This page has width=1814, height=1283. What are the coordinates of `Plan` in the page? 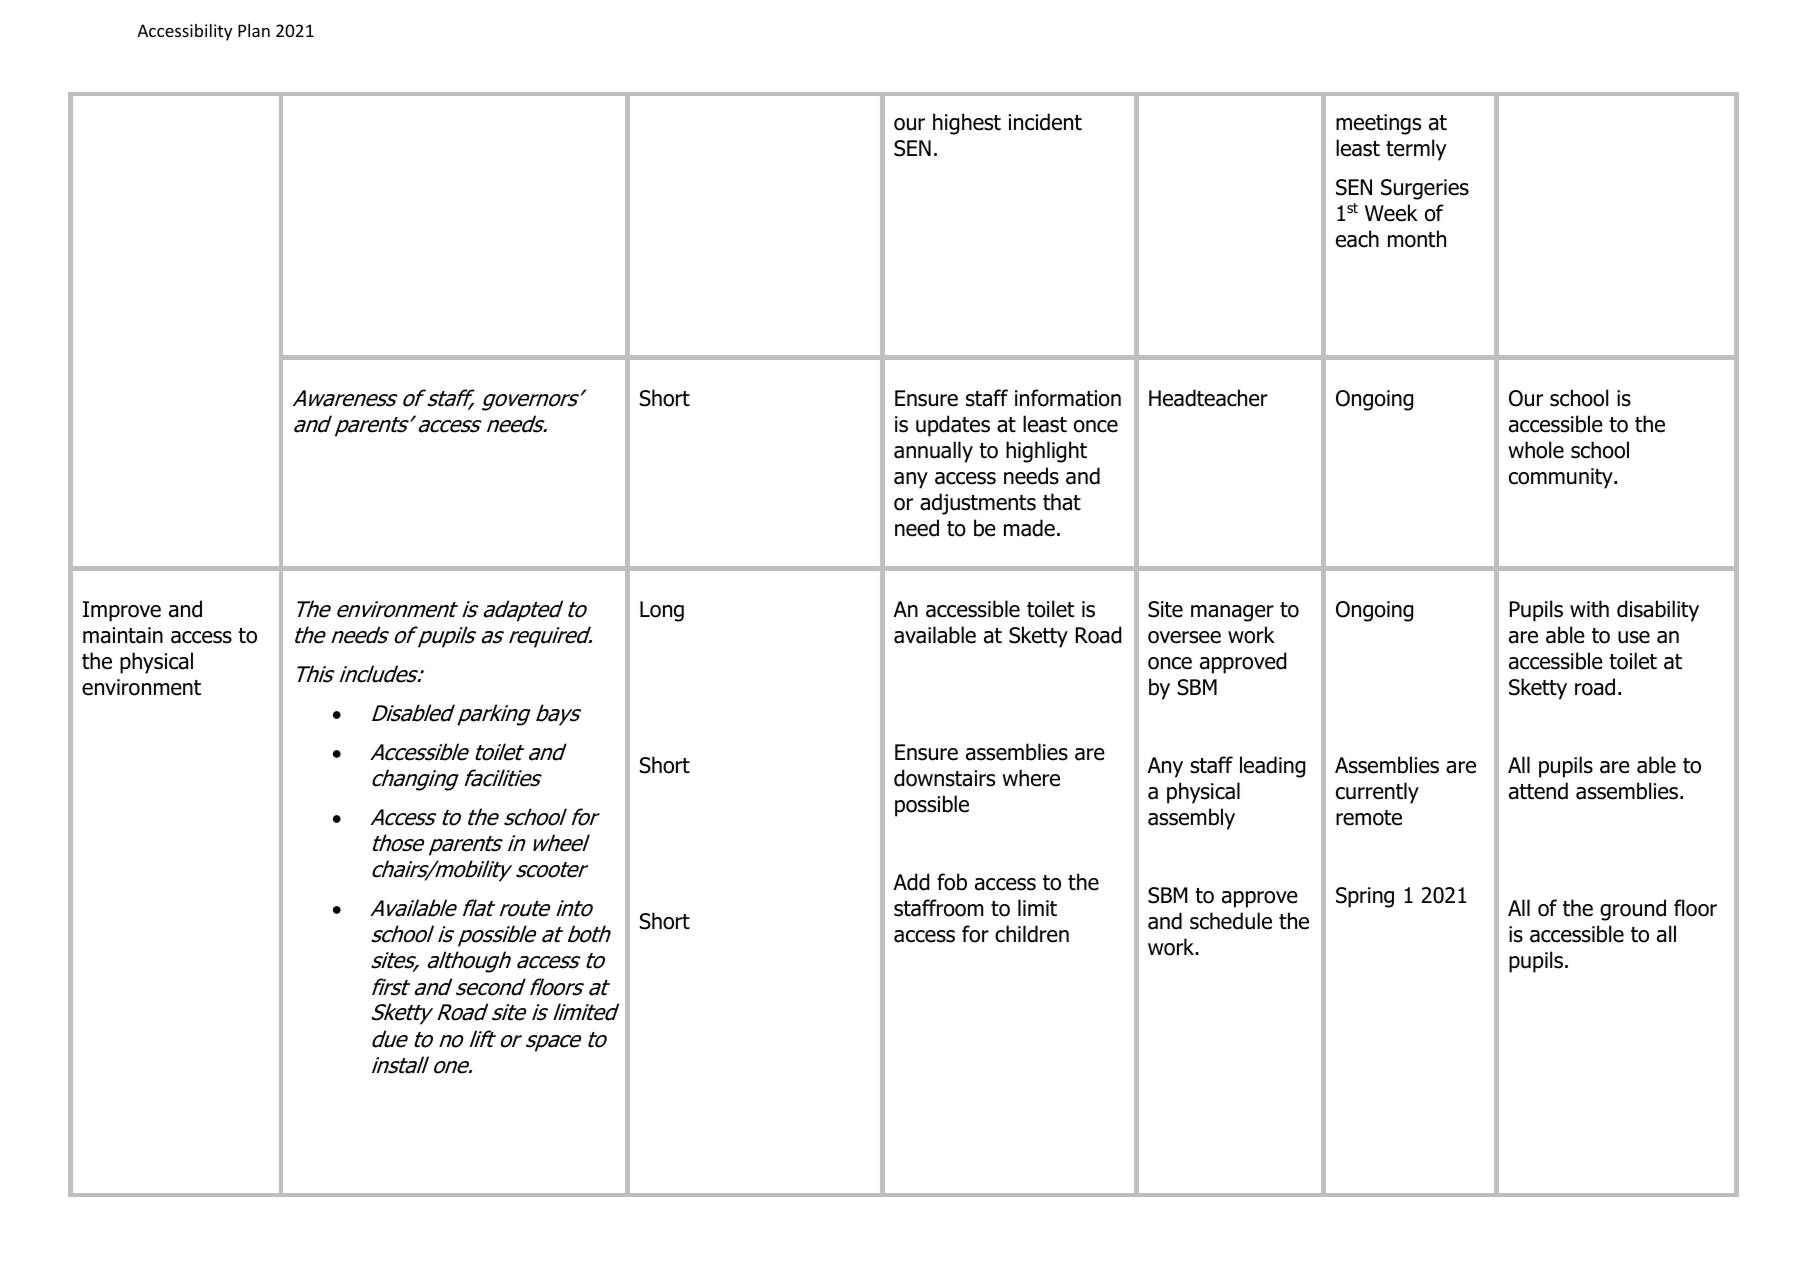 It's located at (254, 30).
